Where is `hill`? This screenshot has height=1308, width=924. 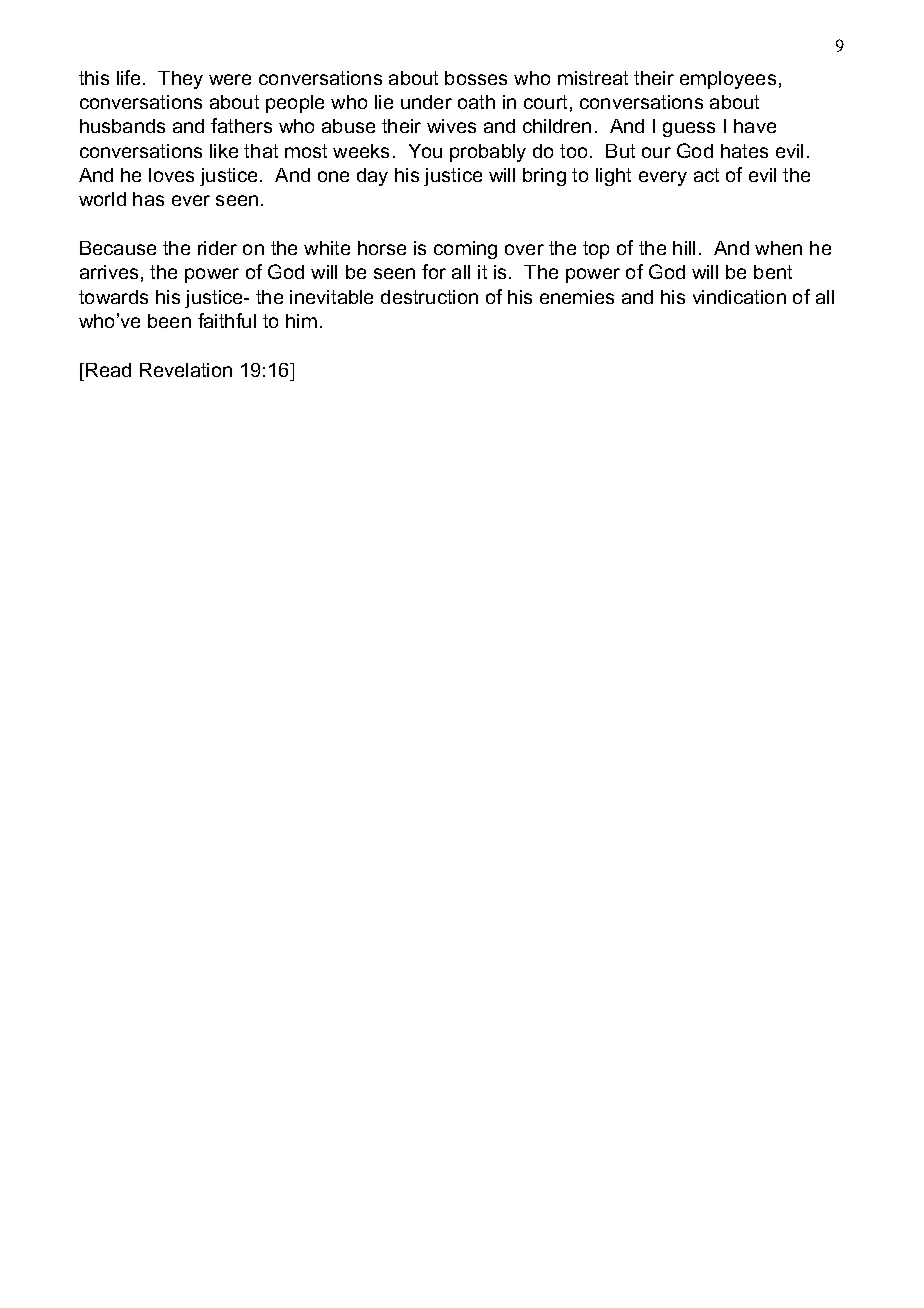 hill is located at coordinates (684, 248).
